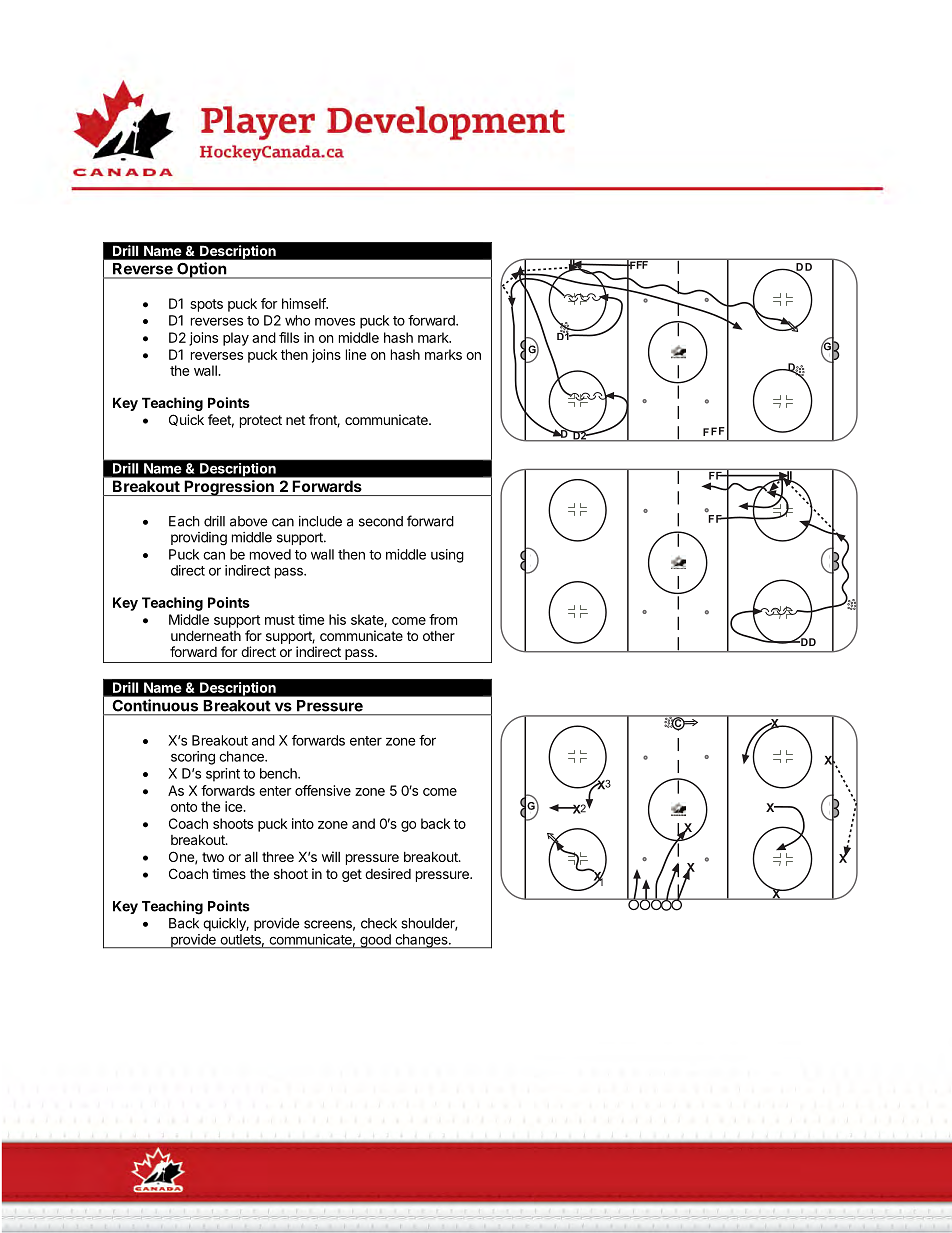  What do you see at coordinates (388, 873) in the screenshot?
I see `desired` at bounding box center [388, 873].
